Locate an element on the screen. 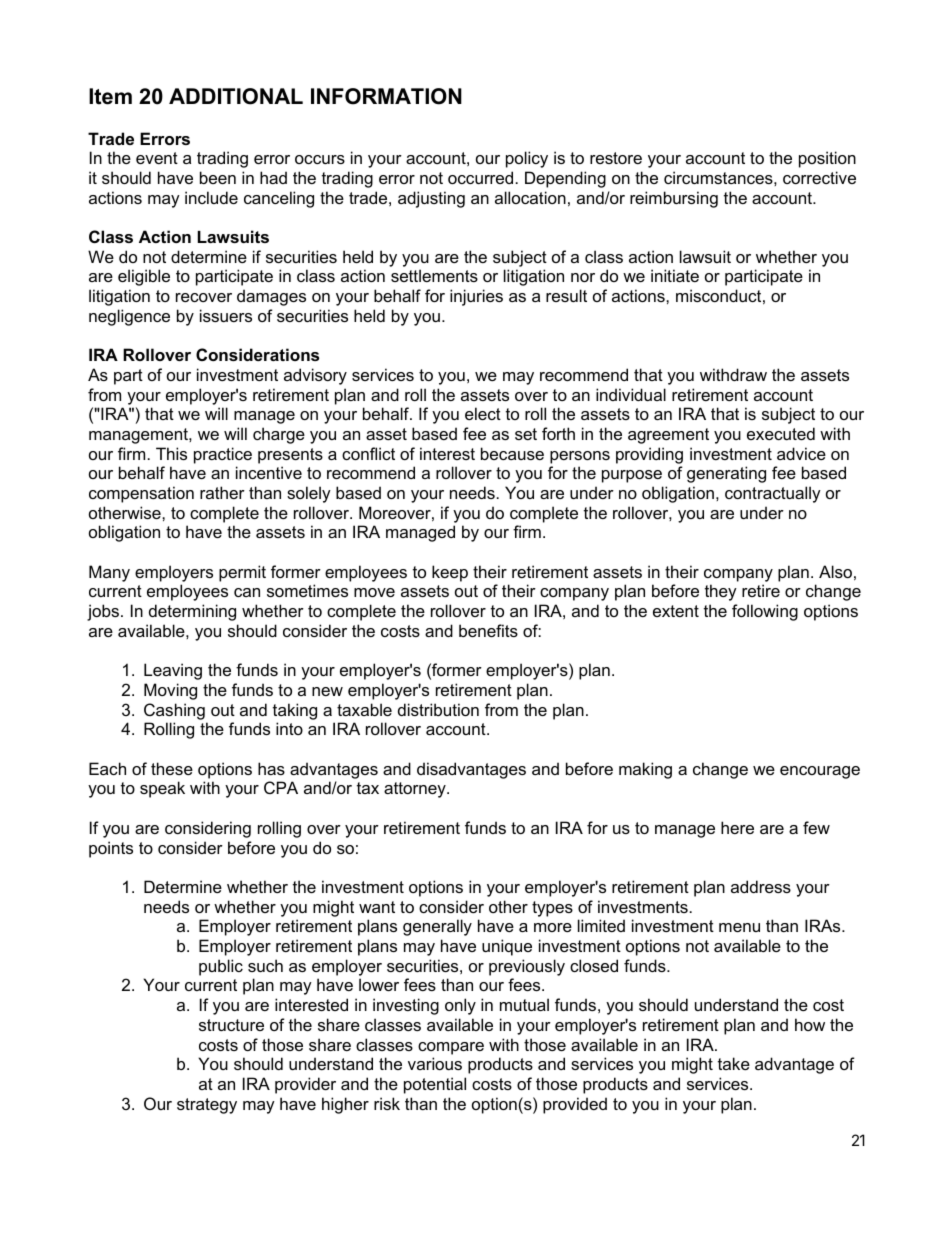 This screenshot has height=1233, width=952. event is located at coordinates (157, 158).
